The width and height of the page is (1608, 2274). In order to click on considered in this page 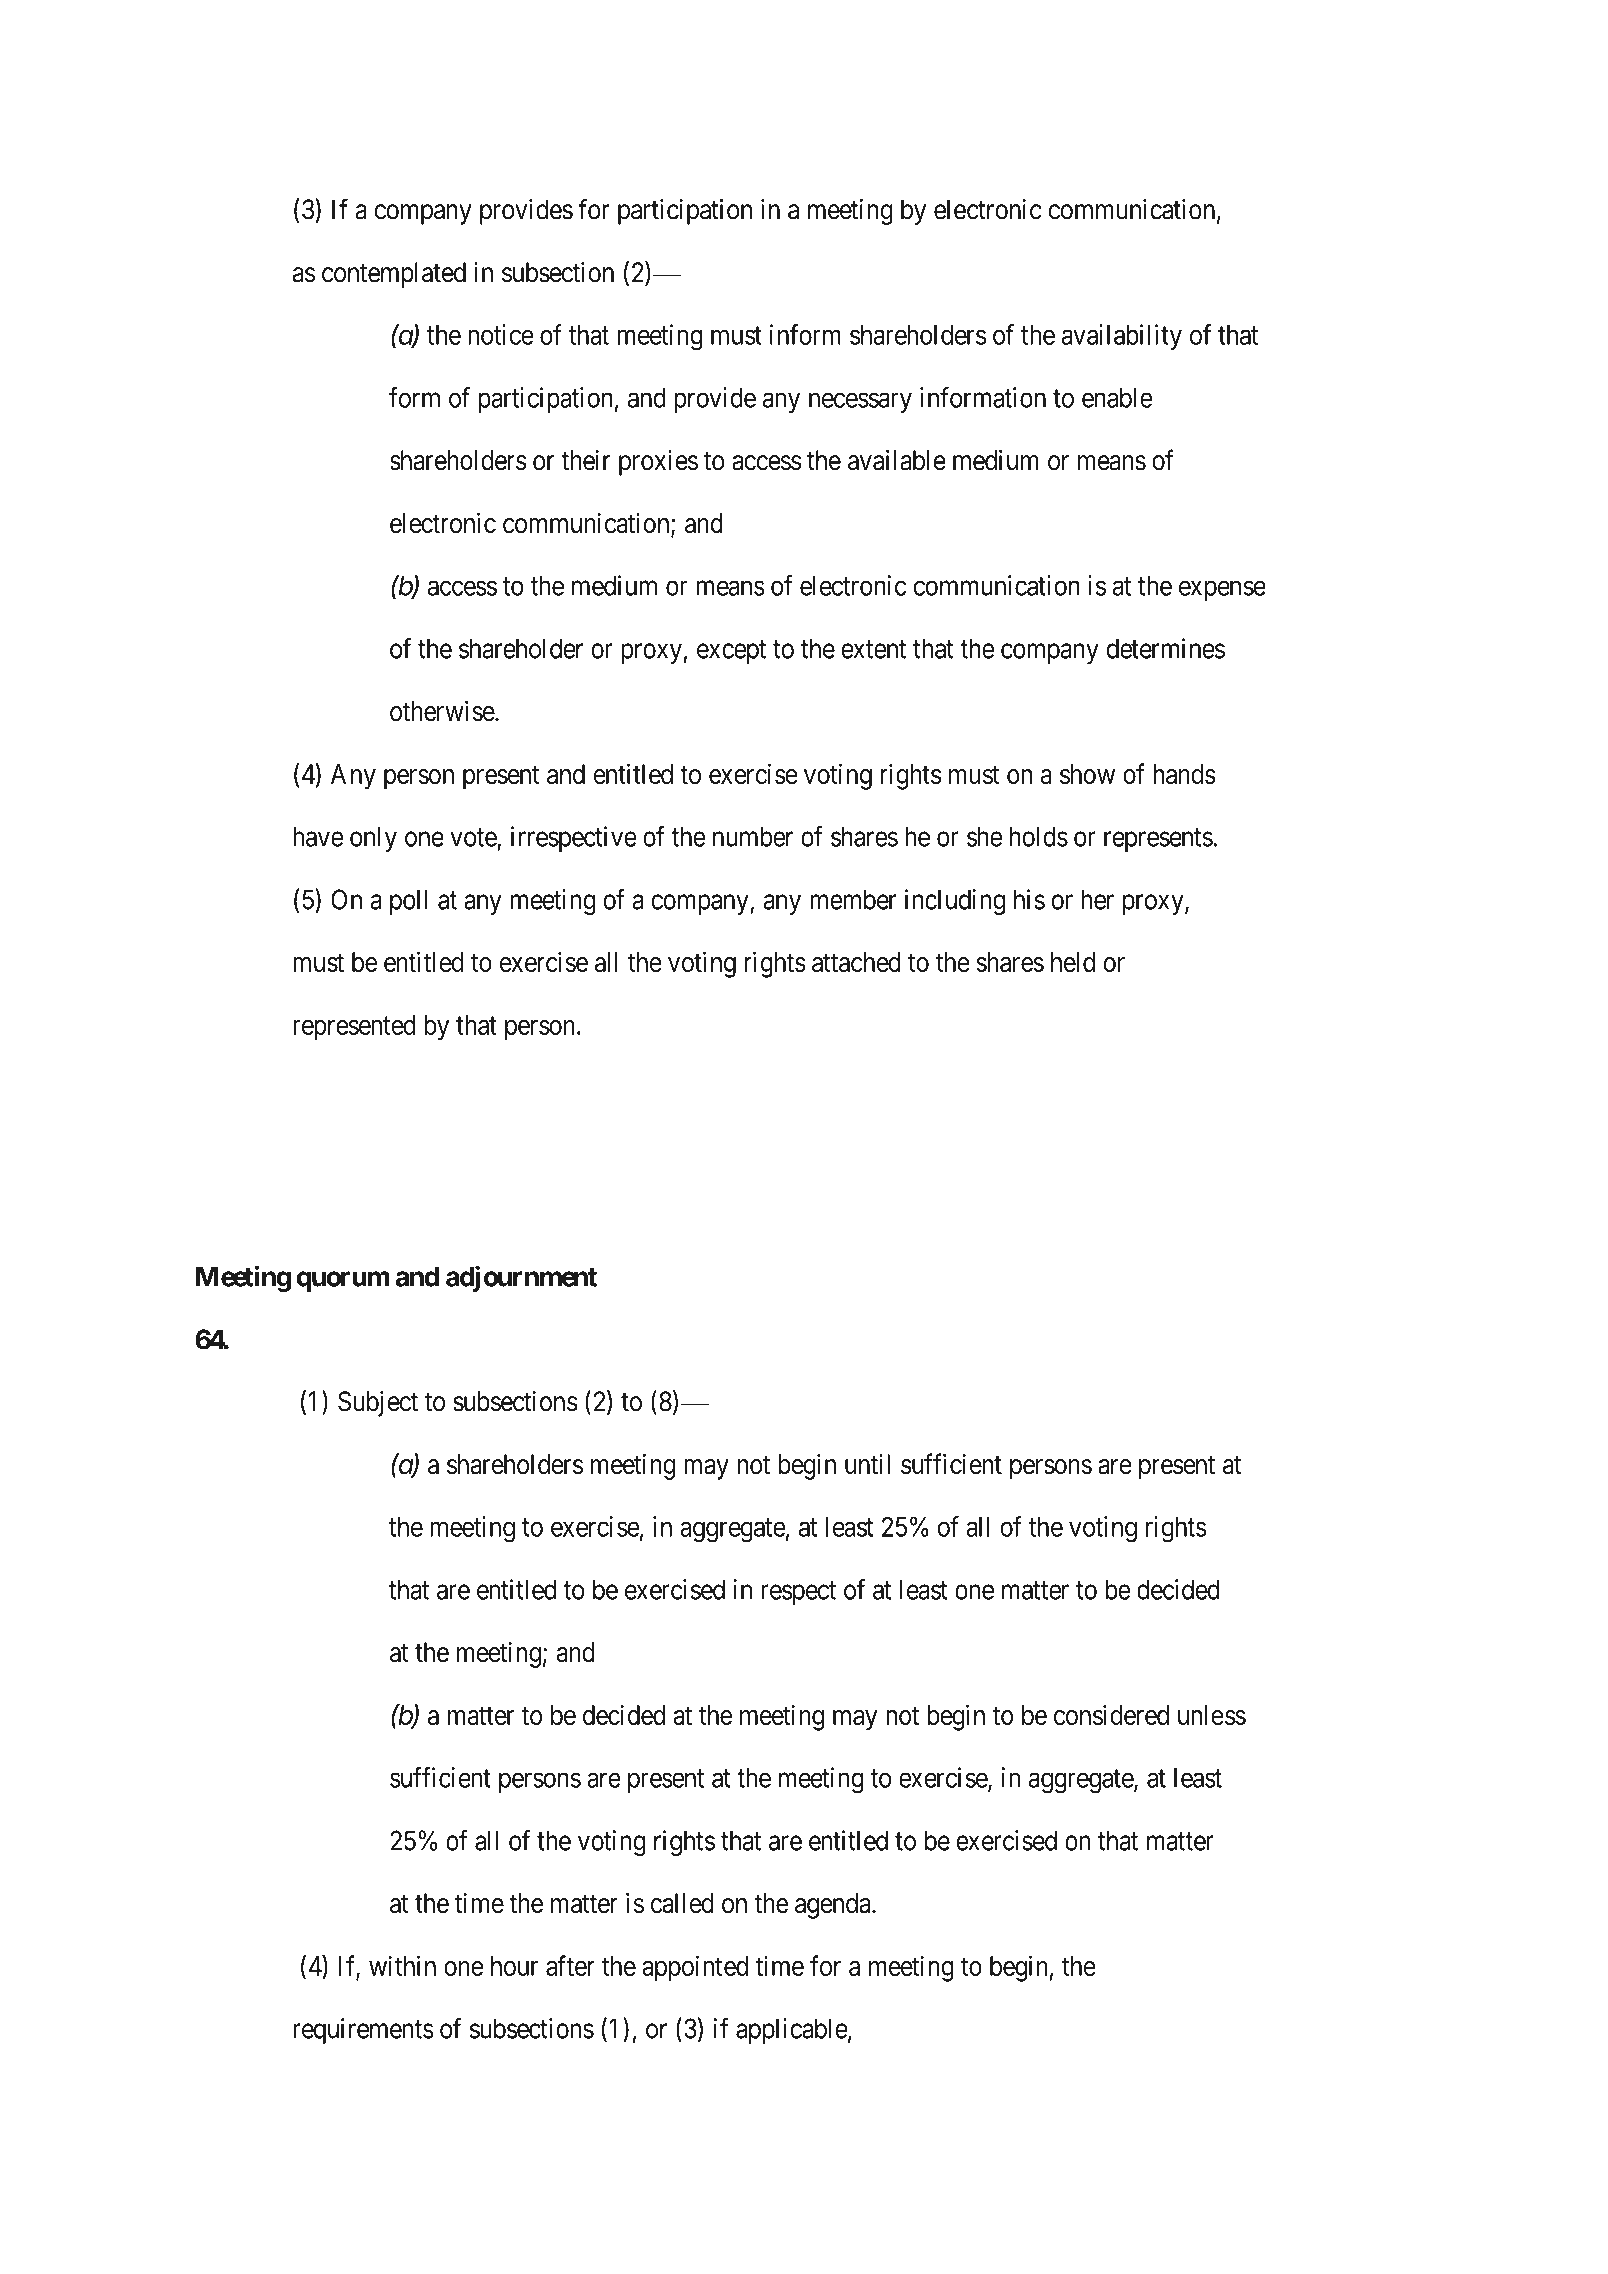, I will do `click(1111, 1714)`.
